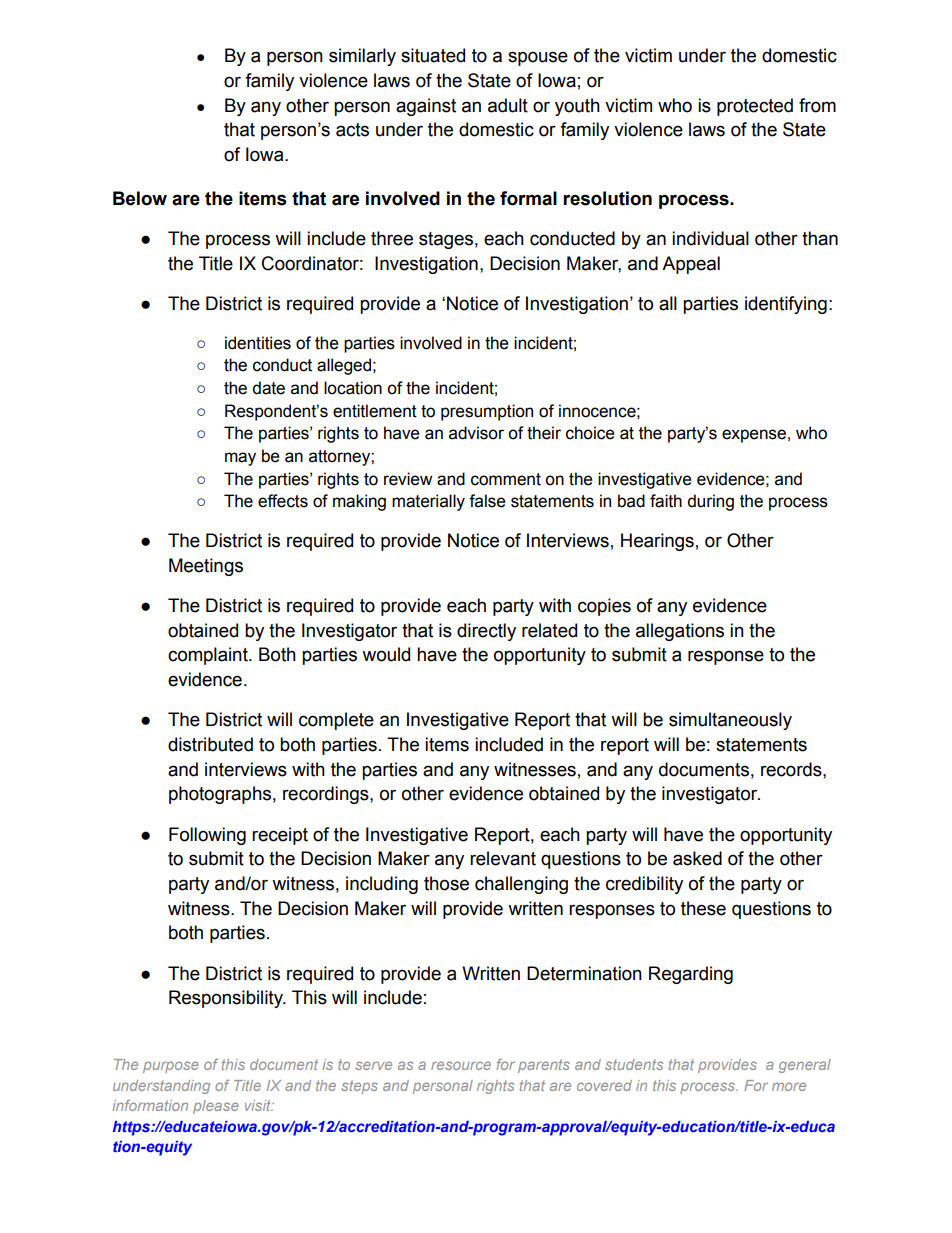 The image size is (952, 1233). What do you see at coordinates (206, 567) in the screenshot?
I see `Meetings` at bounding box center [206, 567].
